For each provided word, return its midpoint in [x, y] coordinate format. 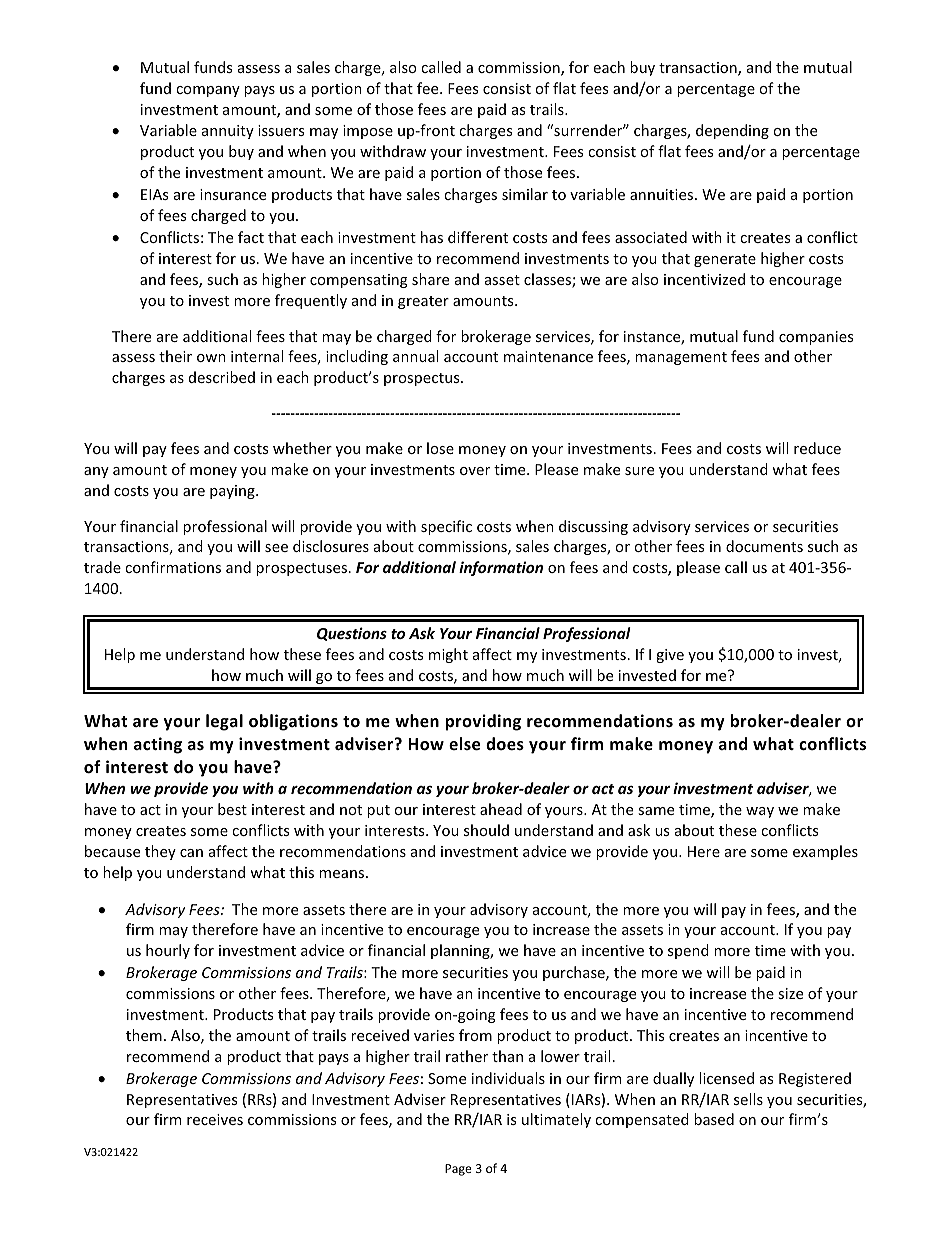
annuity [228, 132]
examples [825, 852]
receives [215, 1119]
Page [458, 1170]
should [486, 830]
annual [415, 356]
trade [102, 567]
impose [368, 132]
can [191, 853]
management [681, 358]
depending [732, 131]
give [670, 656]
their [175, 356]
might [448, 655]
